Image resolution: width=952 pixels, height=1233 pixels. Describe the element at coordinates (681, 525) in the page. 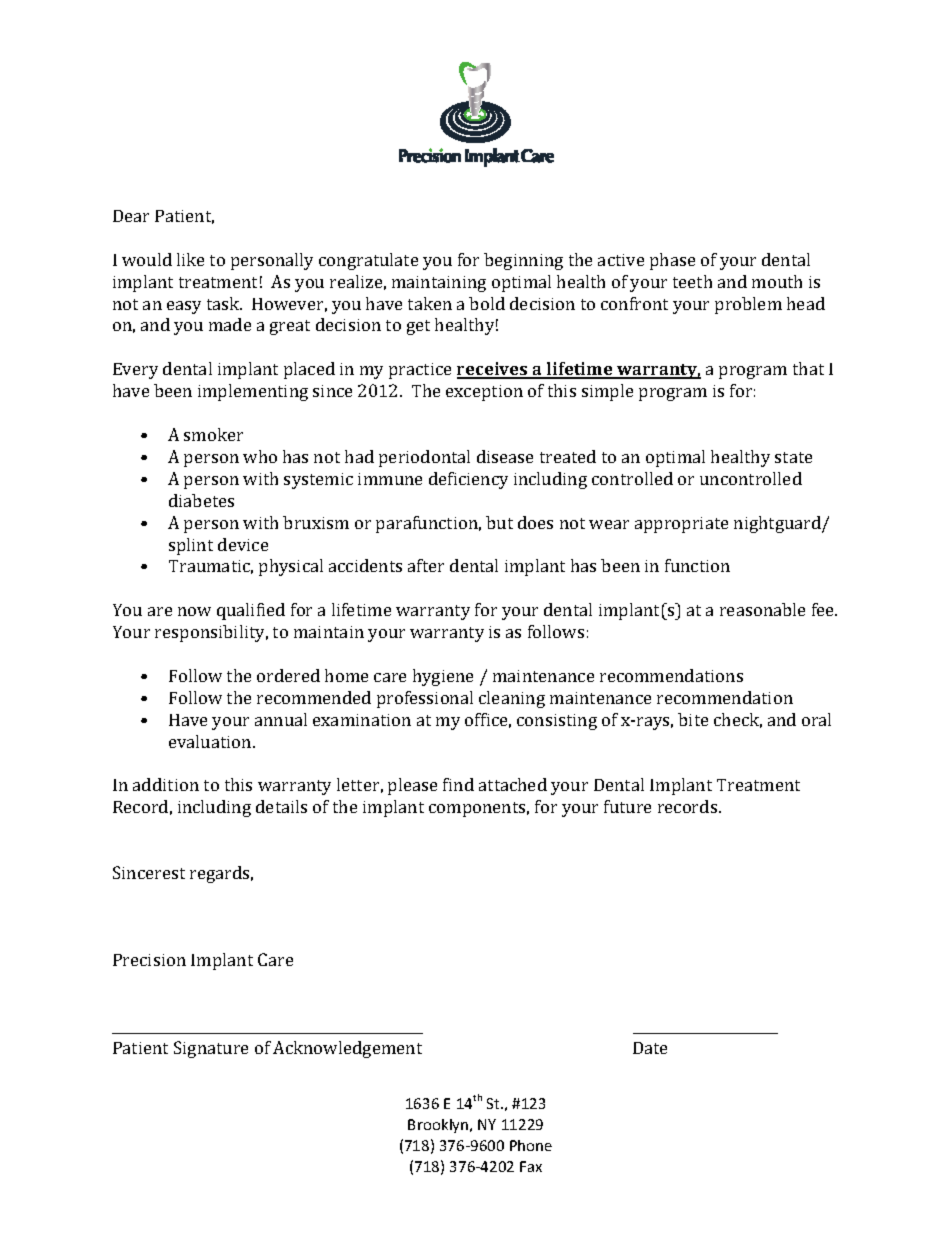

I see `appropriate` at that location.
